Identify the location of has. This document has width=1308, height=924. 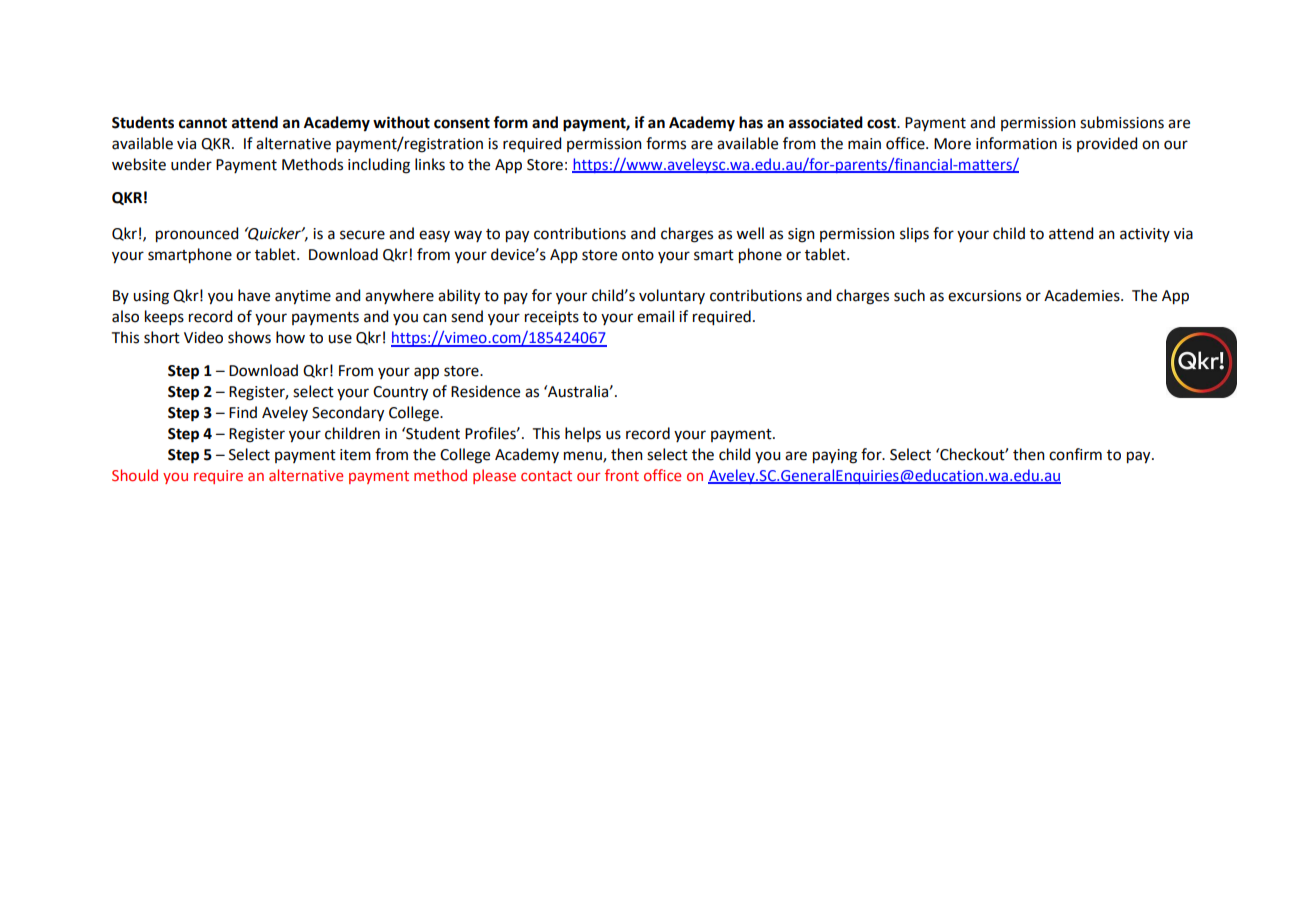
(751, 122).
